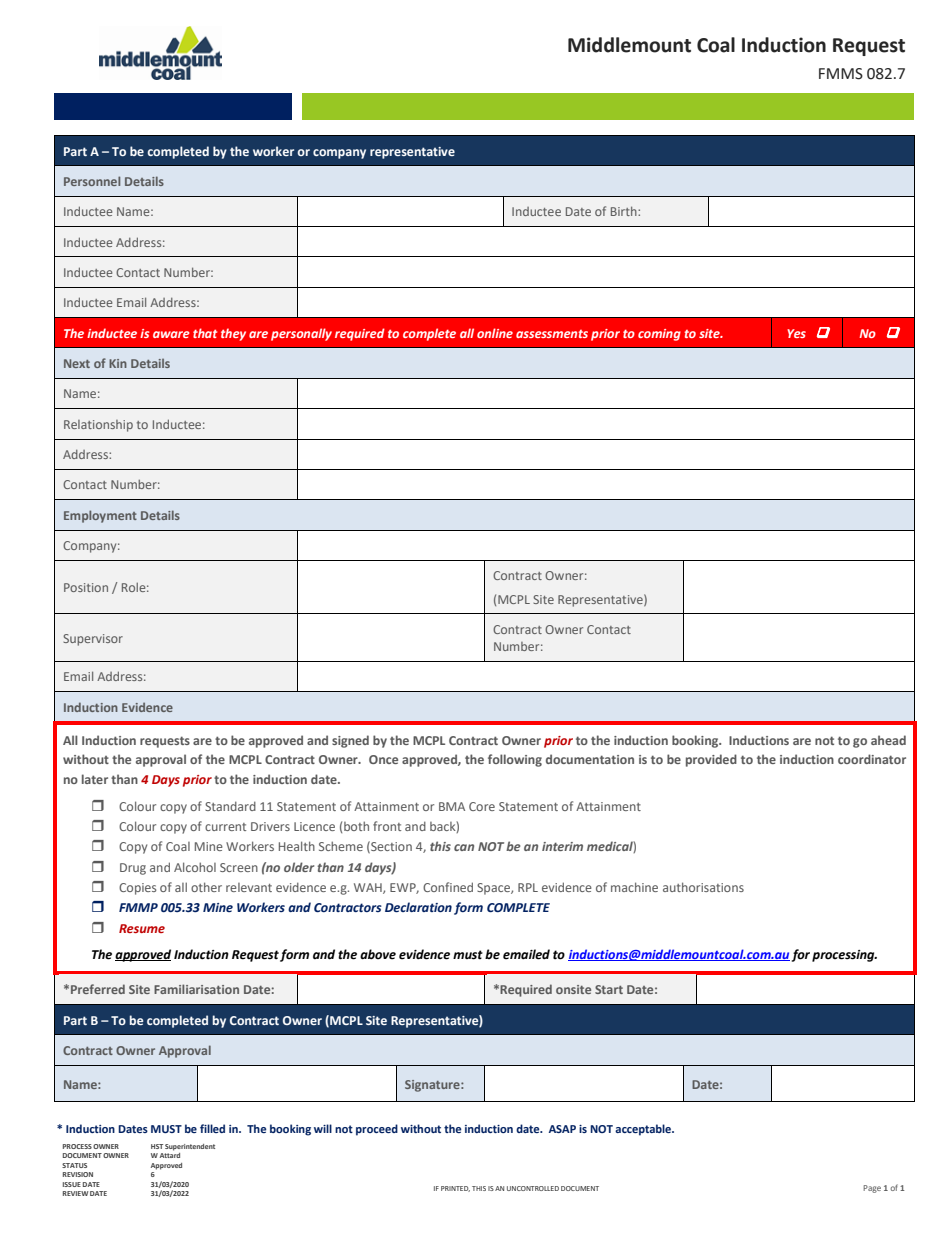 This screenshot has width=952, height=1233. What do you see at coordinates (495, 333) in the screenshot?
I see `online` at bounding box center [495, 333].
